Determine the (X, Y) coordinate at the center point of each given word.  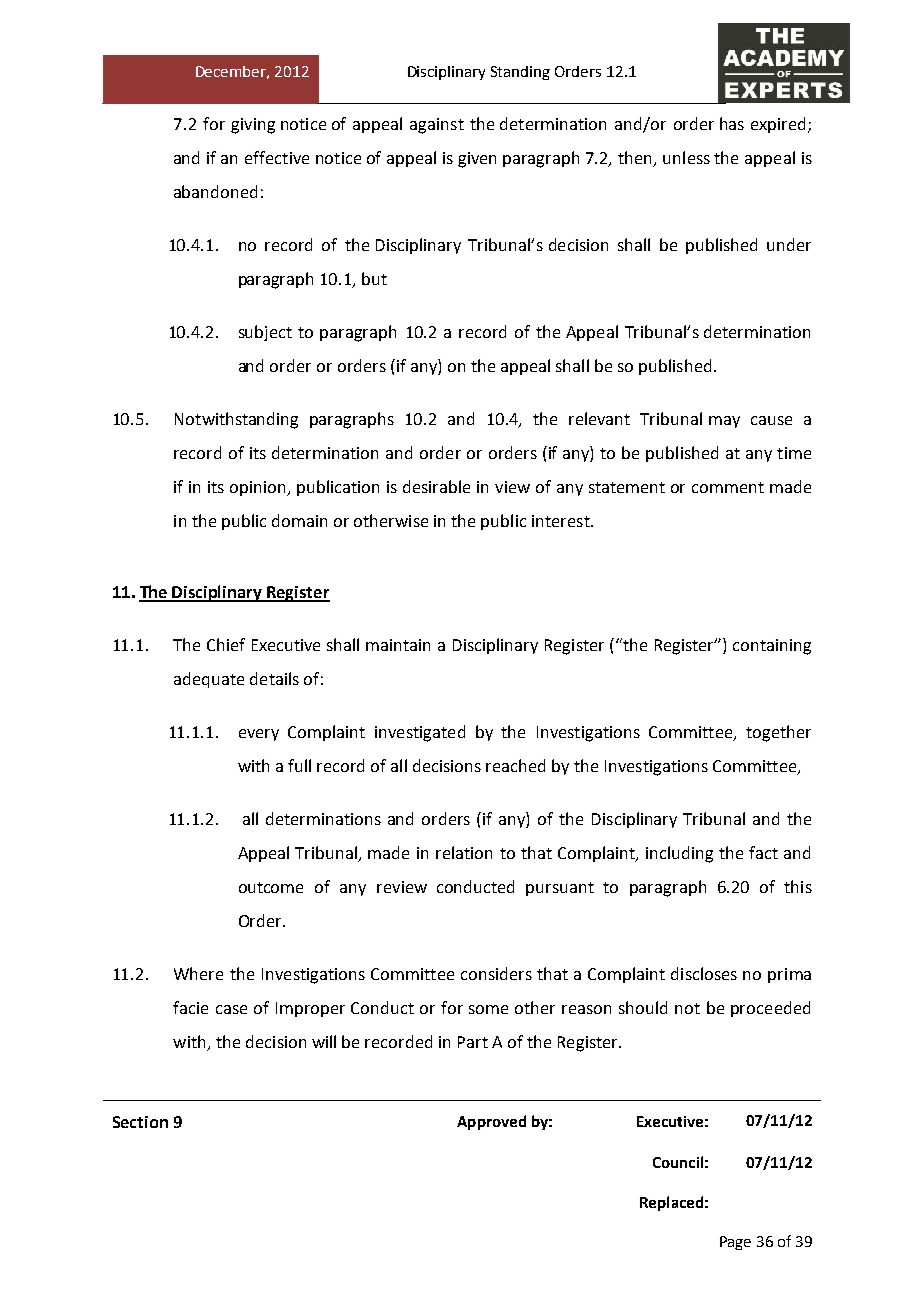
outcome (271, 887)
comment (728, 487)
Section (140, 1122)
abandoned (215, 191)
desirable (436, 486)
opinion (259, 488)
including (679, 854)
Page (735, 1243)
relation (464, 852)
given (477, 160)
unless (686, 157)
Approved (491, 1122)
